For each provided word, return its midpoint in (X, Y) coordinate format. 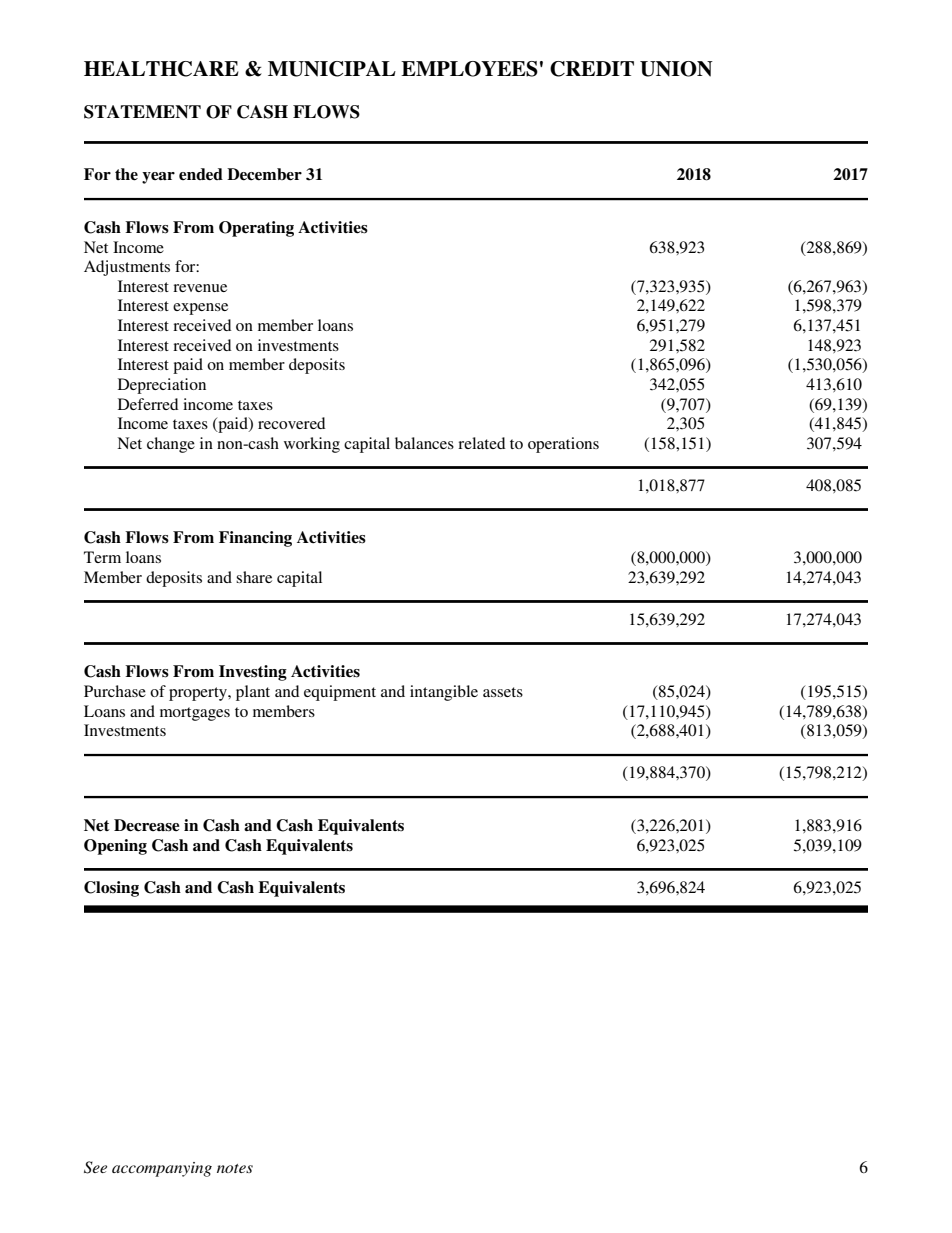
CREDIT (592, 69)
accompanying (162, 1169)
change (171, 445)
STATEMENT (142, 112)
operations (563, 445)
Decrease (147, 825)
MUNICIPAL (332, 69)
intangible (444, 693)
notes (235, 1168)
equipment (340, 693)
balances (424, 443)
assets (503, 692)
